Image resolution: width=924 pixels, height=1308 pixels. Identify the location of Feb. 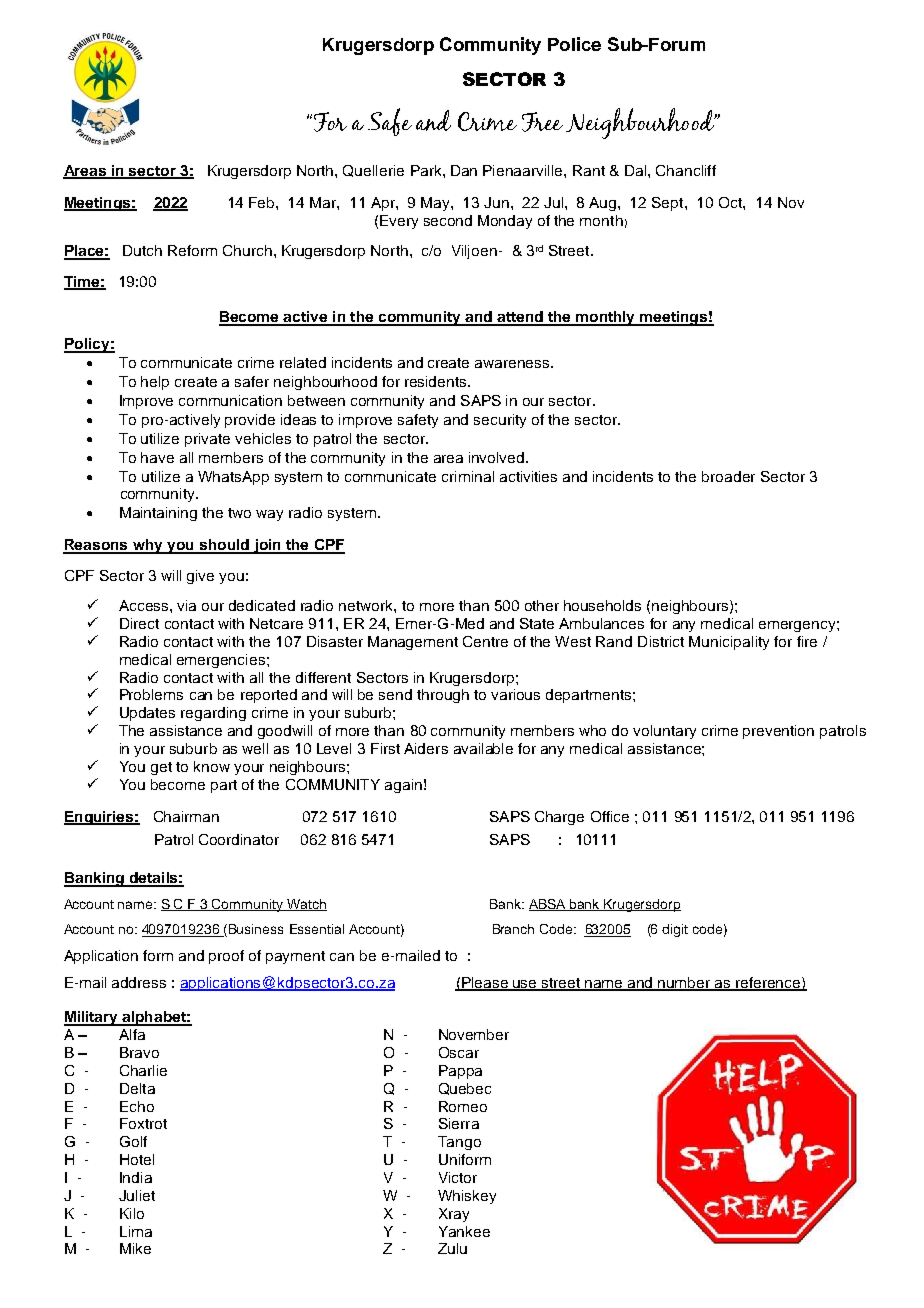
(263, 202).
